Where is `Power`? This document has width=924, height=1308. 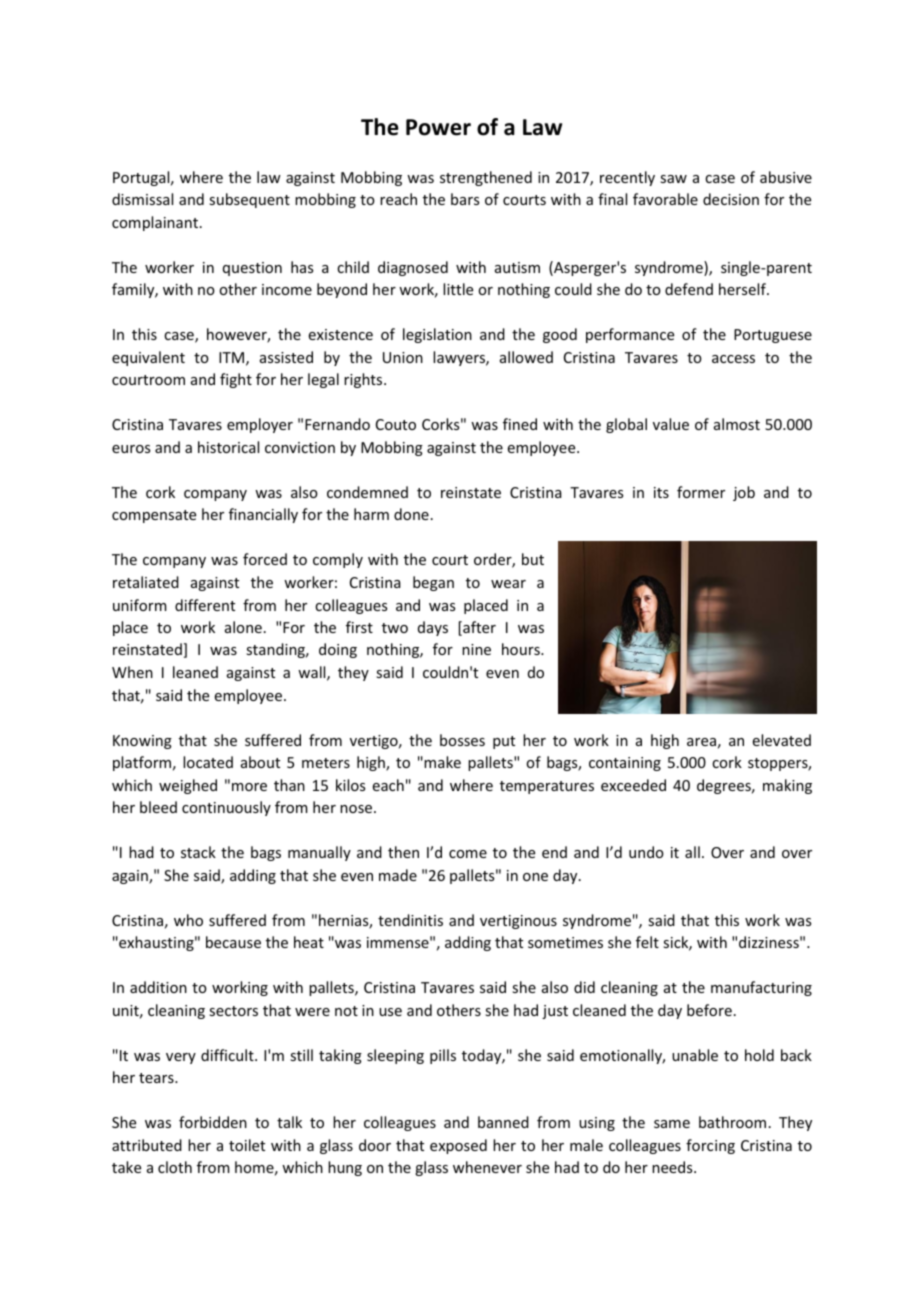 Power is located at coordinates (438, 127).
